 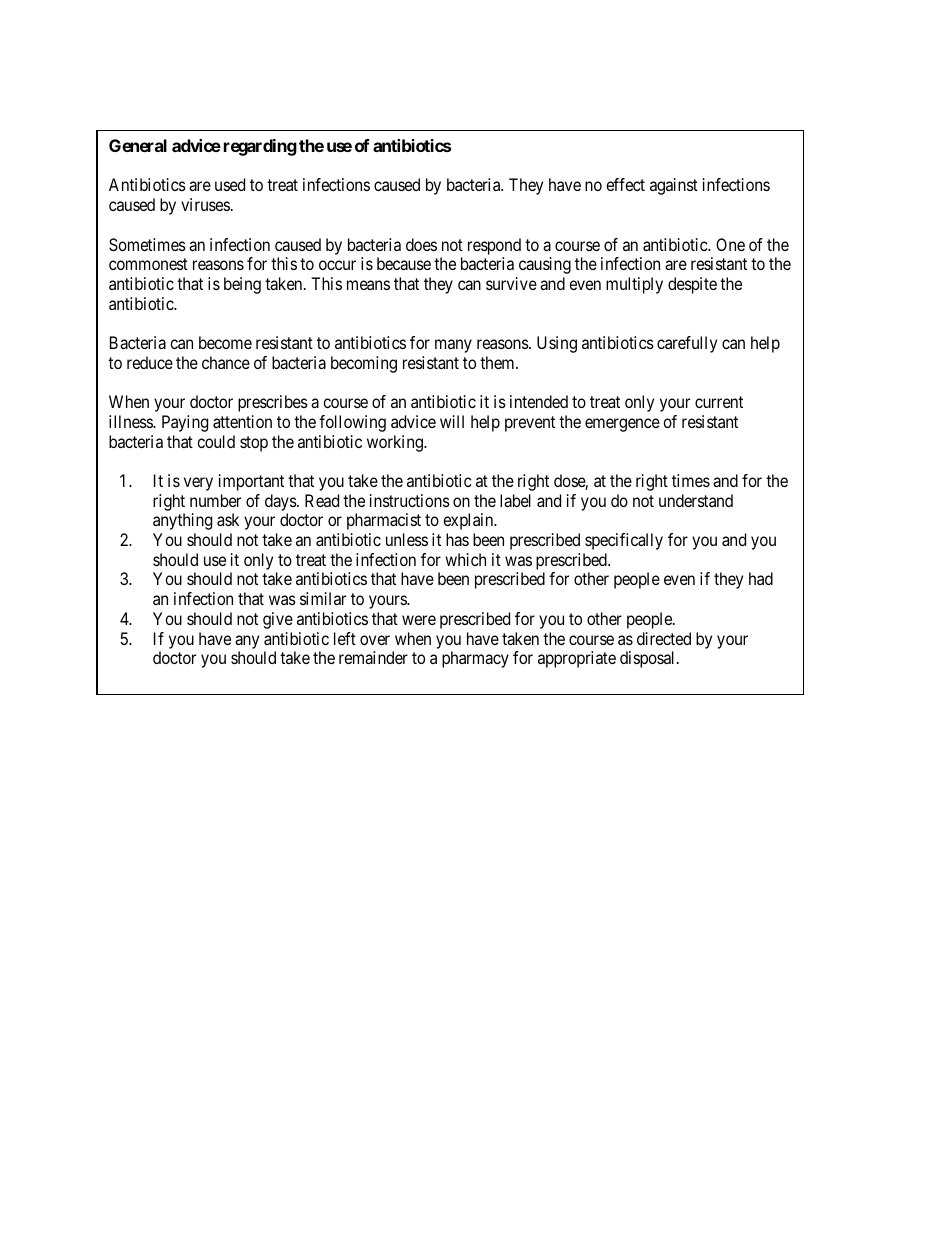 I want to click on instructions, so click(x=410, y=500).
